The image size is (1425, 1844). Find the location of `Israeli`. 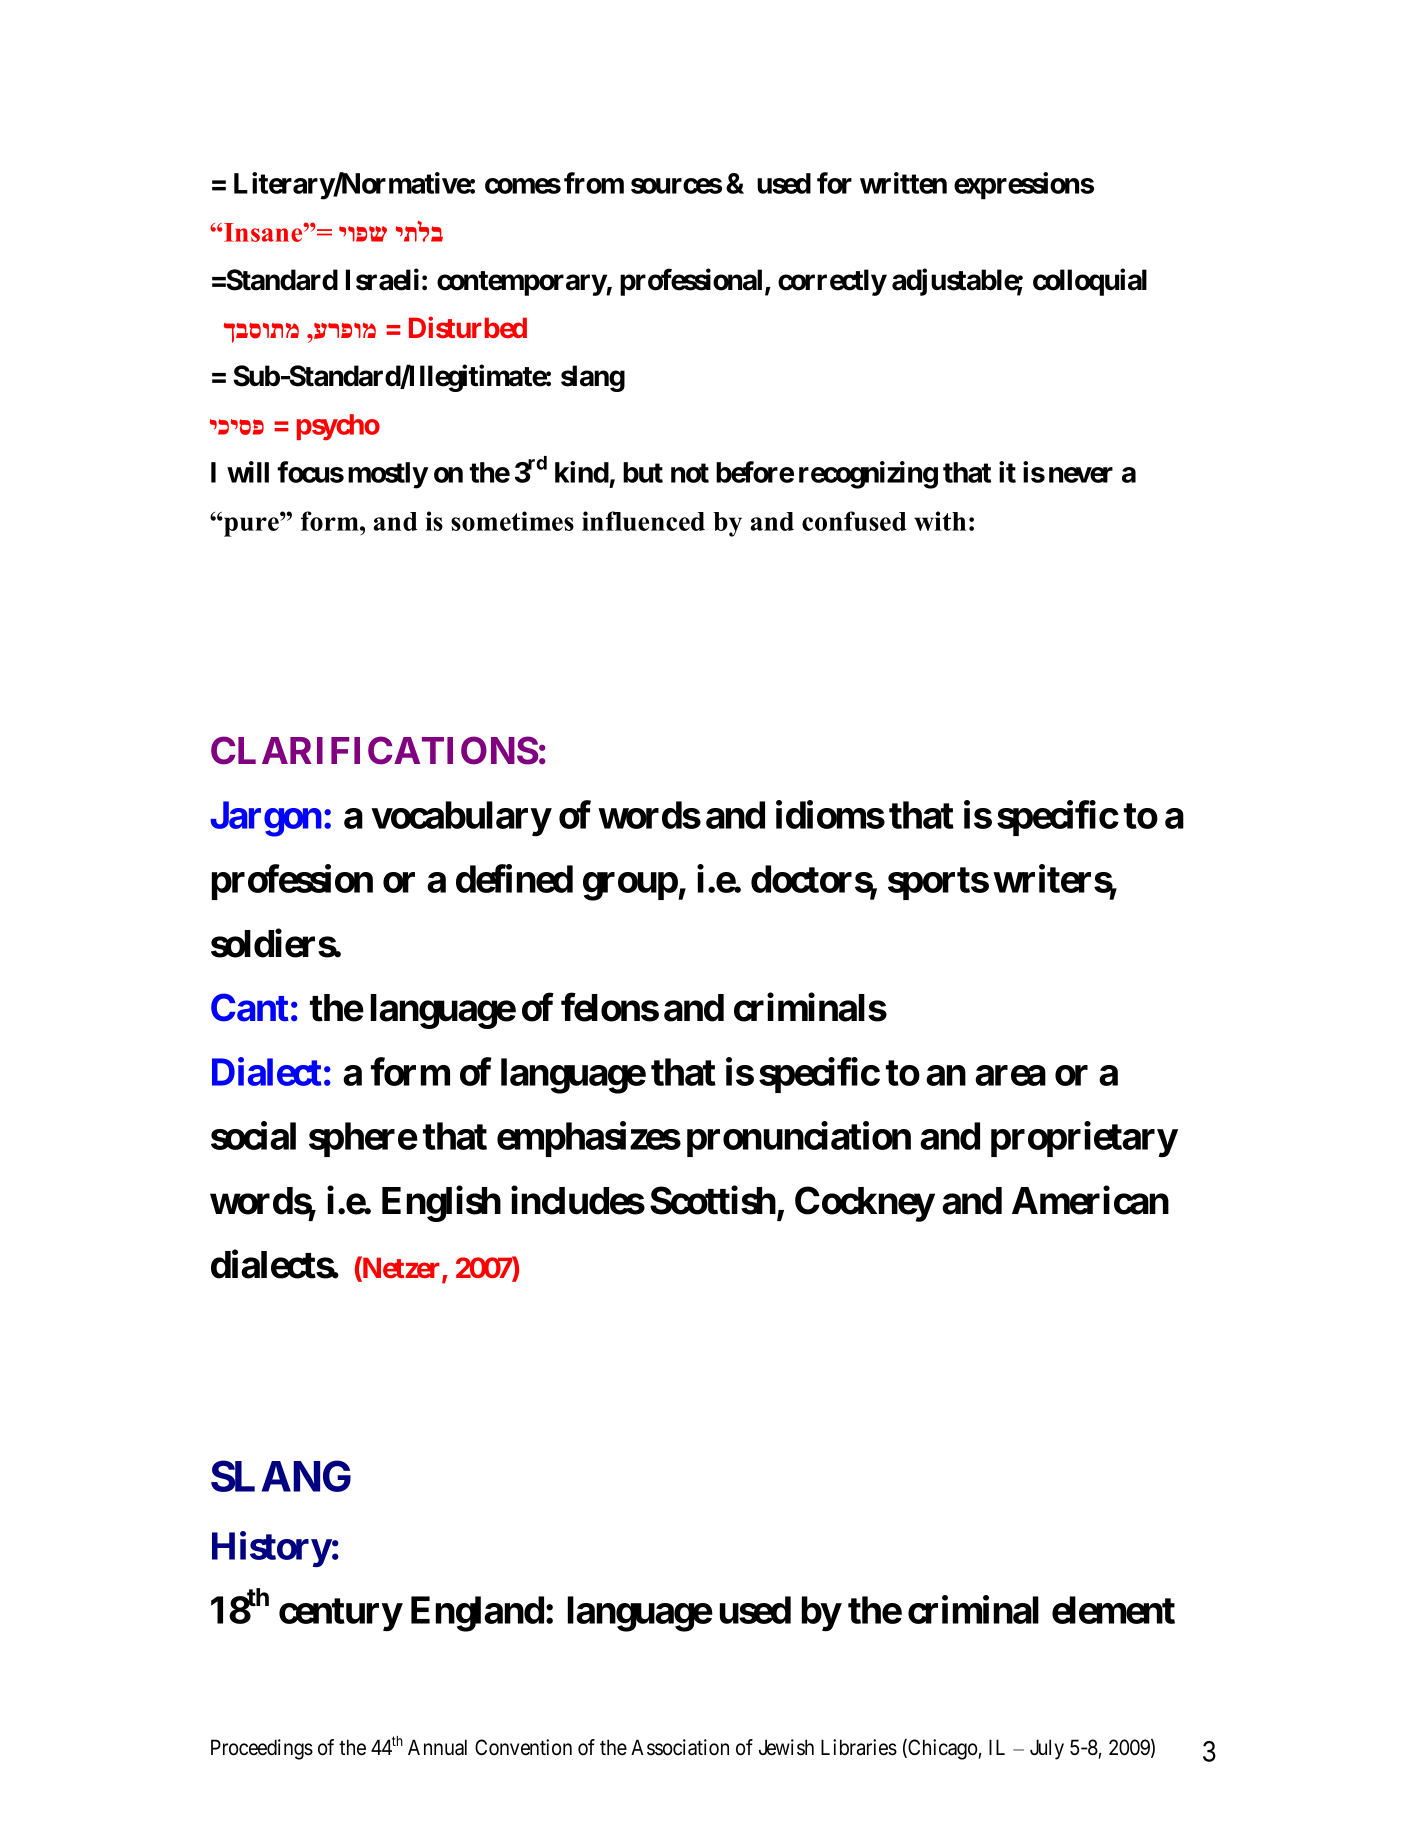

Israeli is located at coordinates (382, 279).
